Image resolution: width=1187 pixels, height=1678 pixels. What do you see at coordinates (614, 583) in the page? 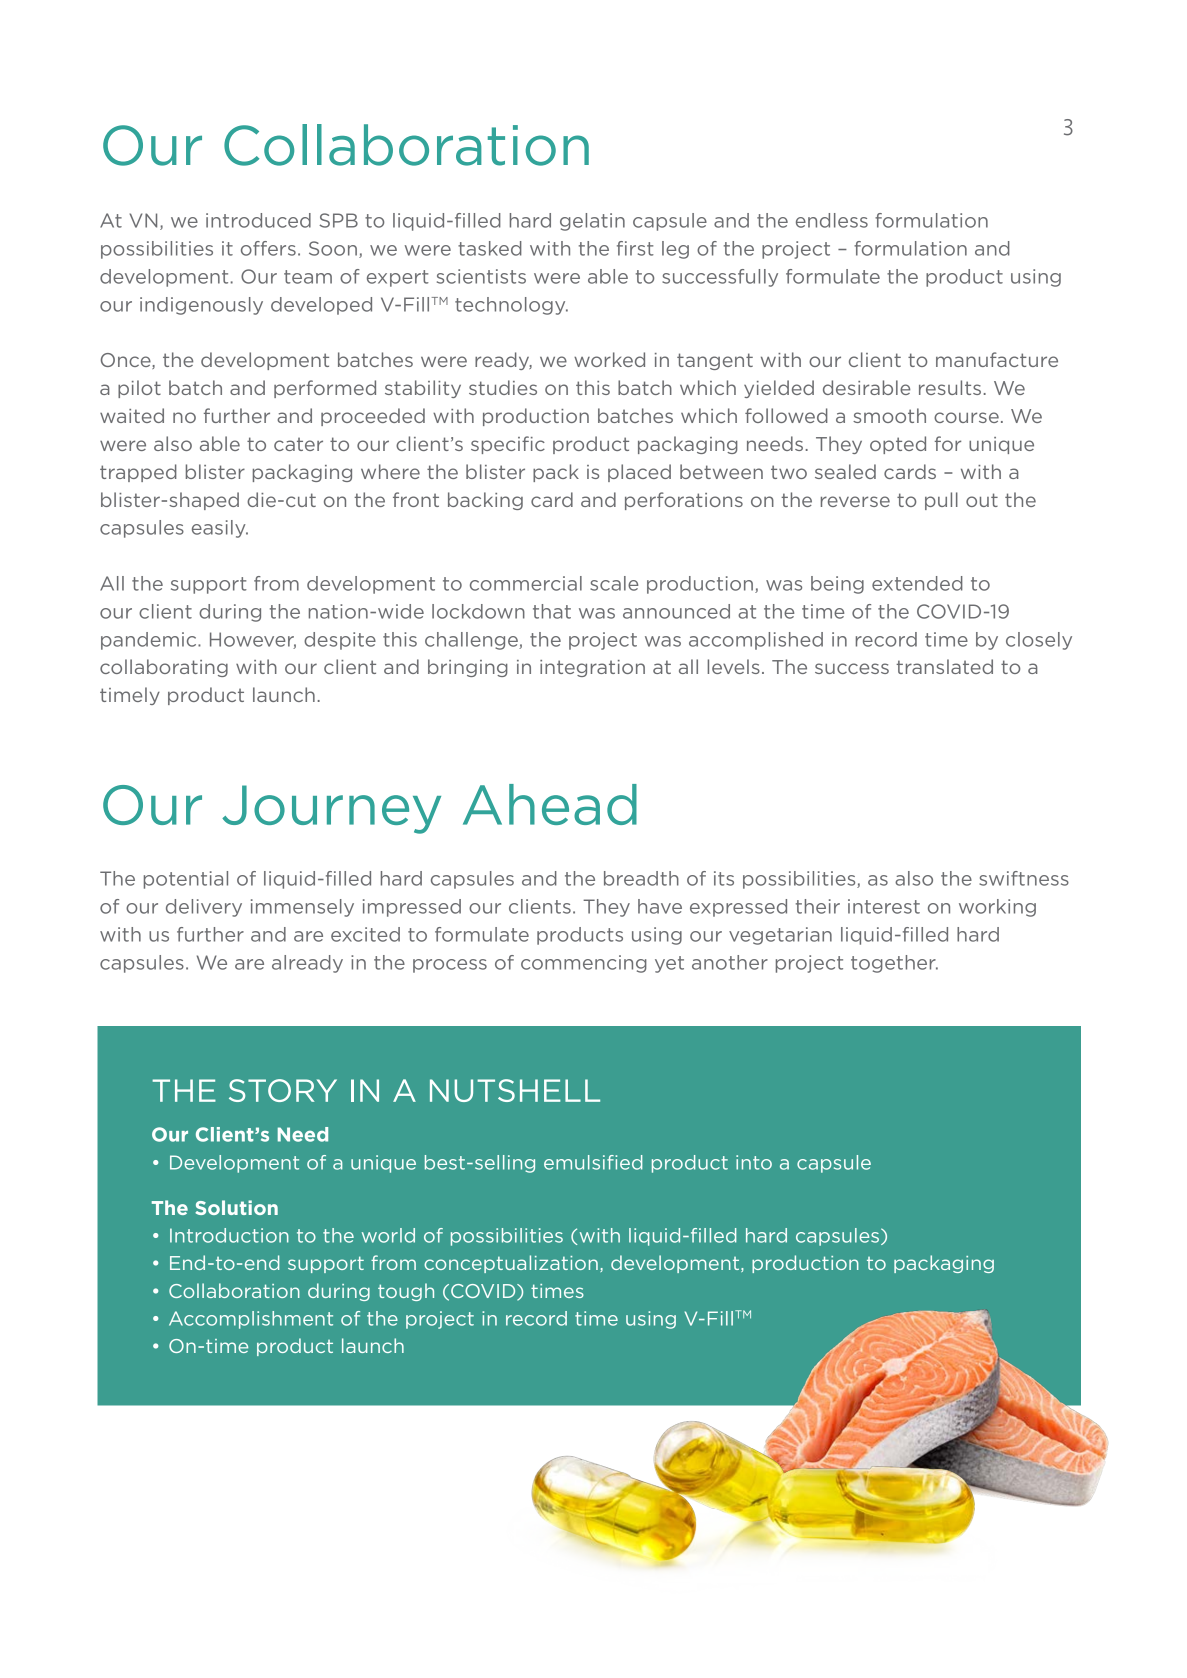
I see `scale` at bounding box center [614, 583].
